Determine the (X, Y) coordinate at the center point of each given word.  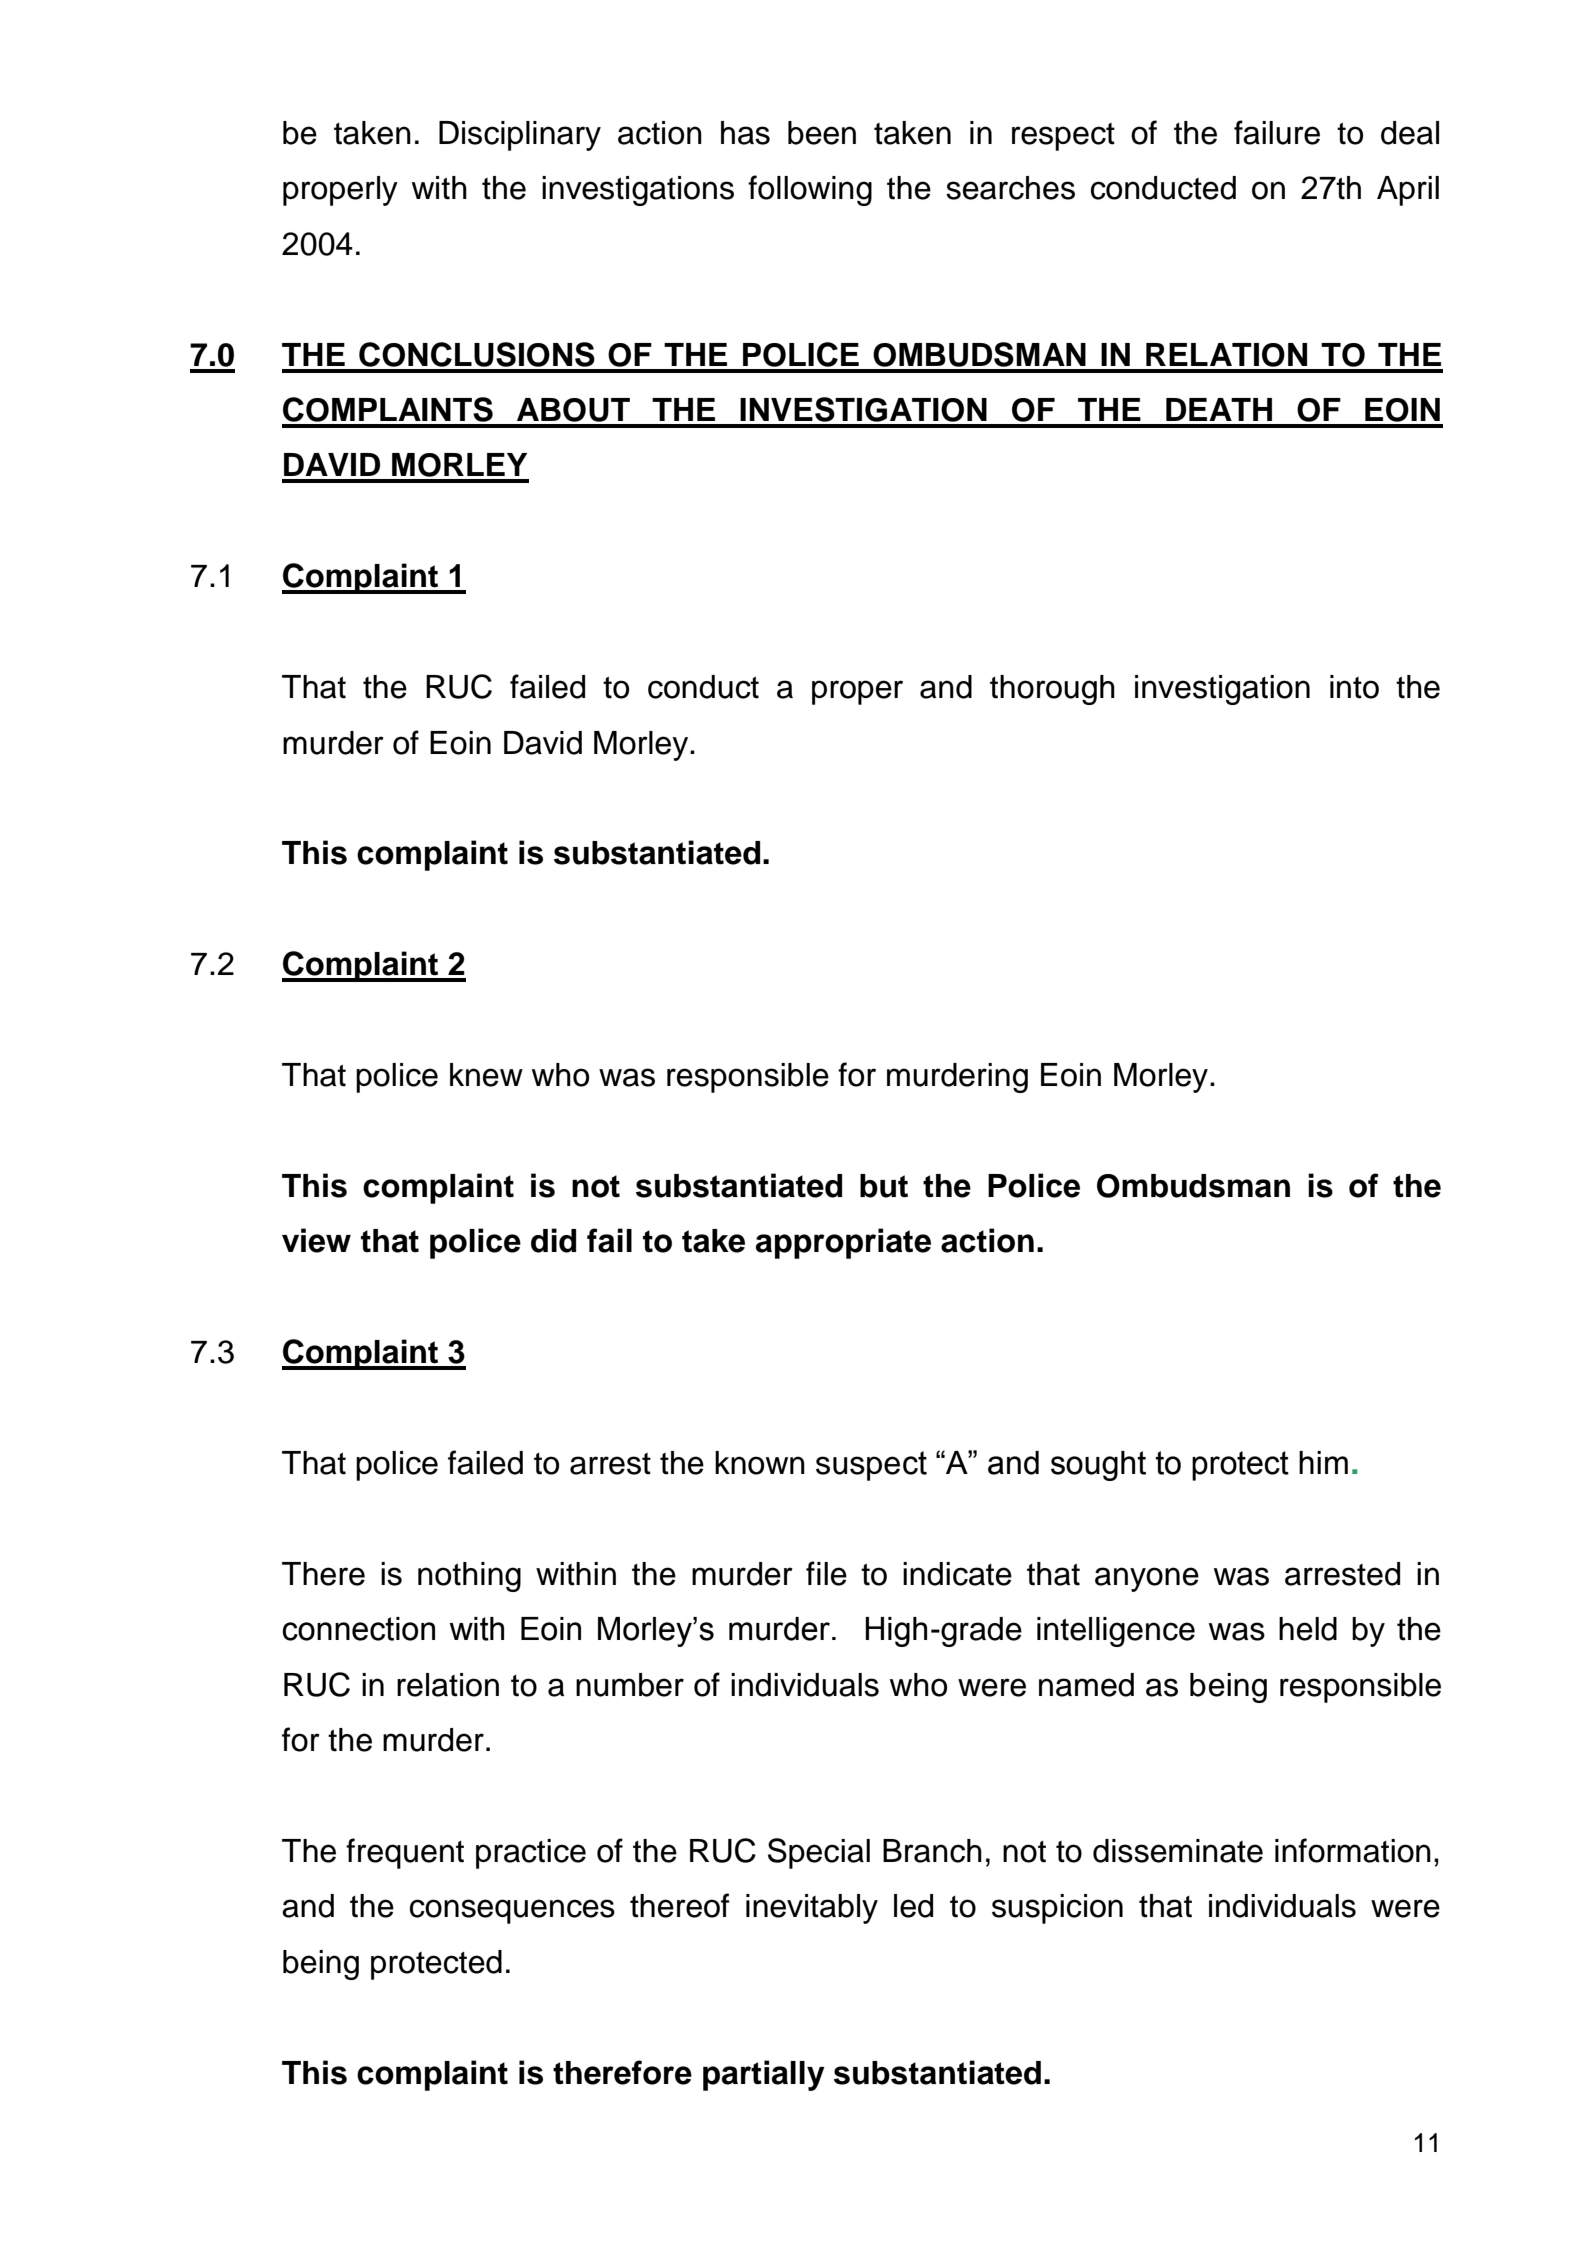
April (1408, 191)
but (884, 1186)
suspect (871, 1466)
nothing (469, 1577)
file (826, 1573)
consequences (512, 1911)
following (810, 190)
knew (486, 1075)
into (1354, 687)
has (745, 133)
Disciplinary (520, 136)
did (553, 1240)
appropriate (843, 1243)
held (1308, 1629)
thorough (1052, 690)
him (1323, 1462)
